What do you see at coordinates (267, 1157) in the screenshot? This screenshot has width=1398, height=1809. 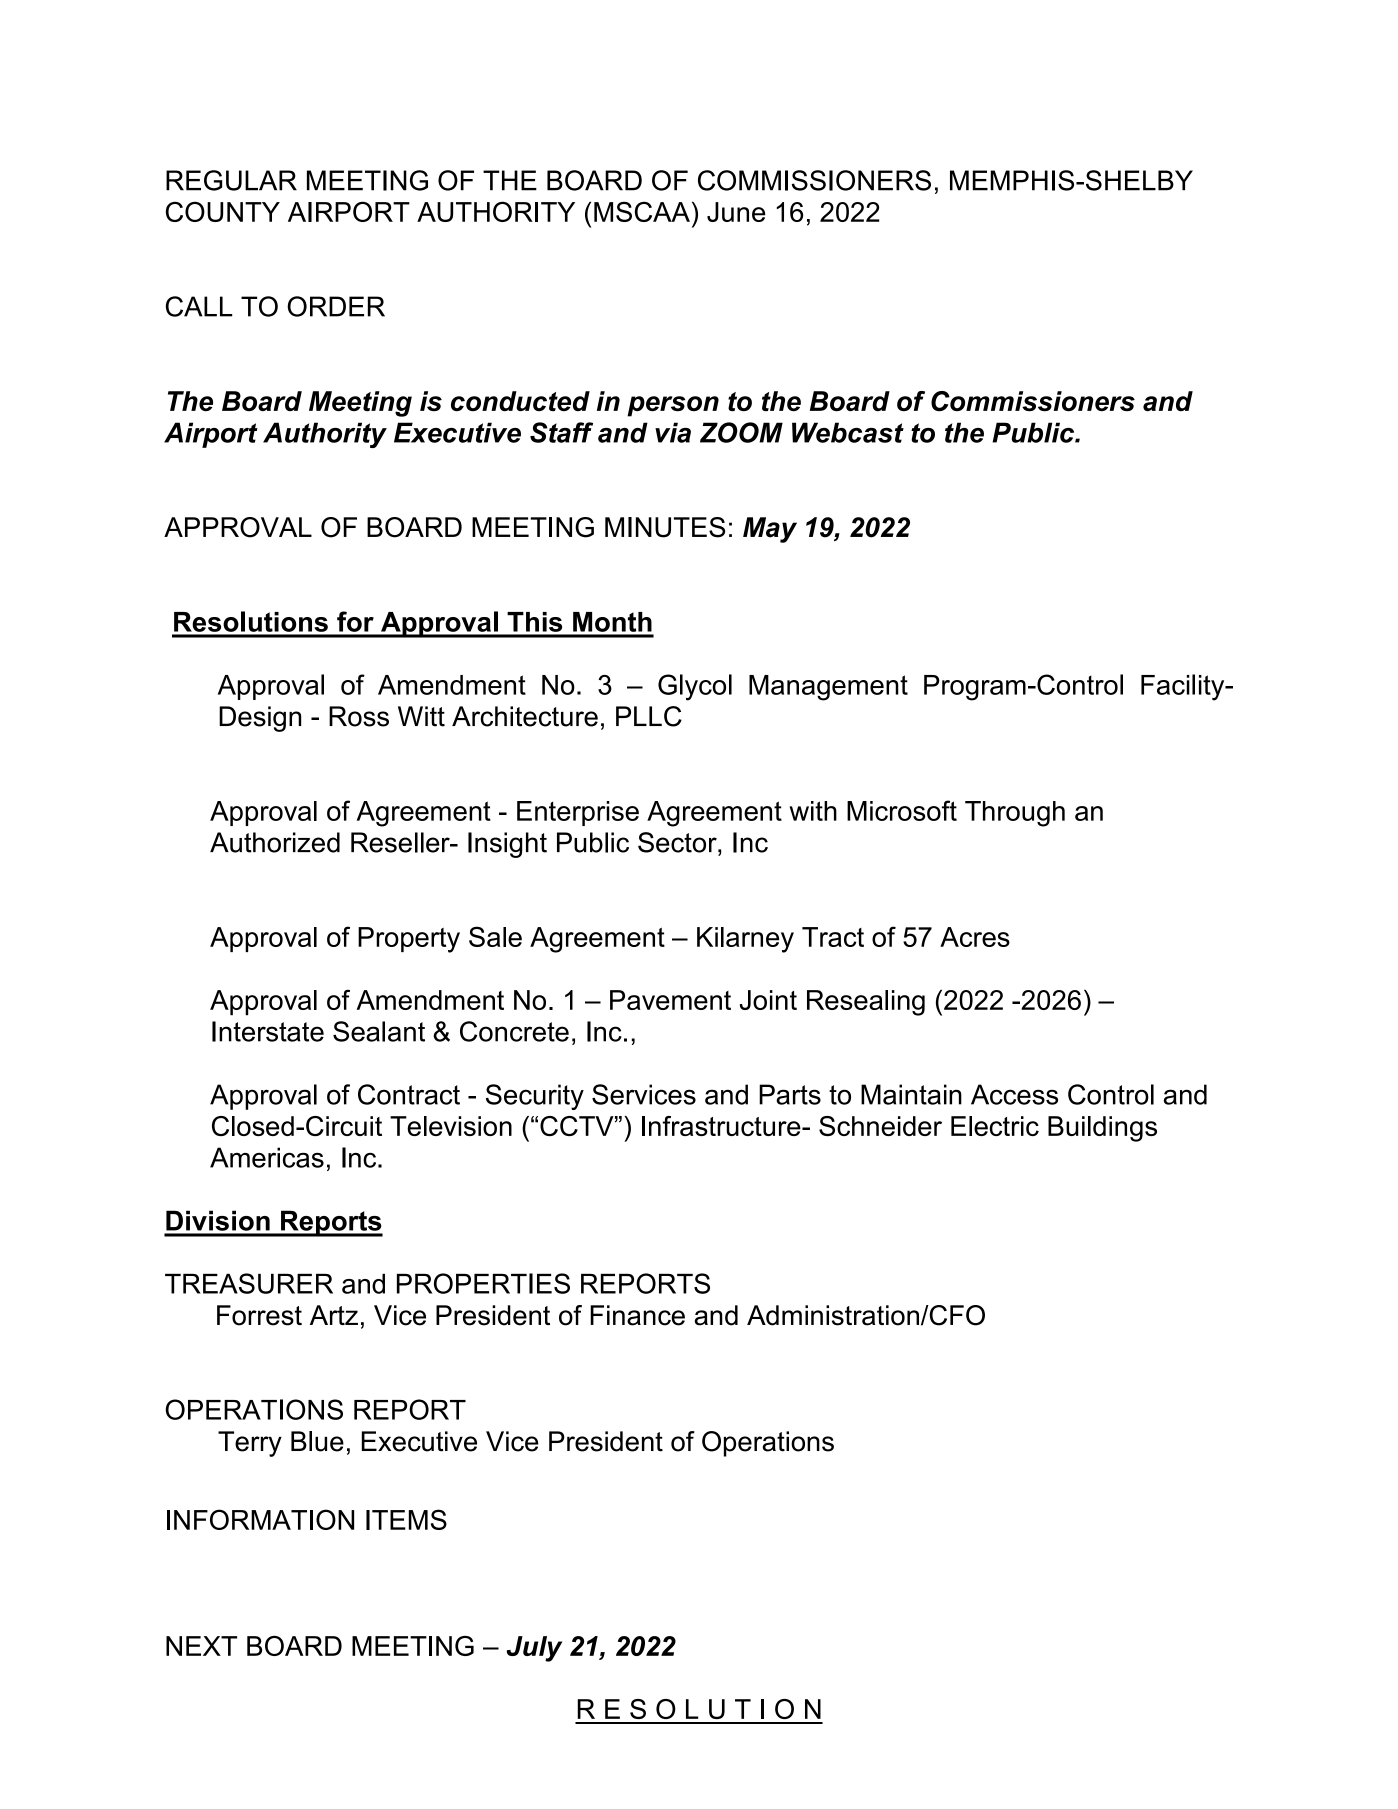 I see `Americas` at bounding box center [267, 1157].
